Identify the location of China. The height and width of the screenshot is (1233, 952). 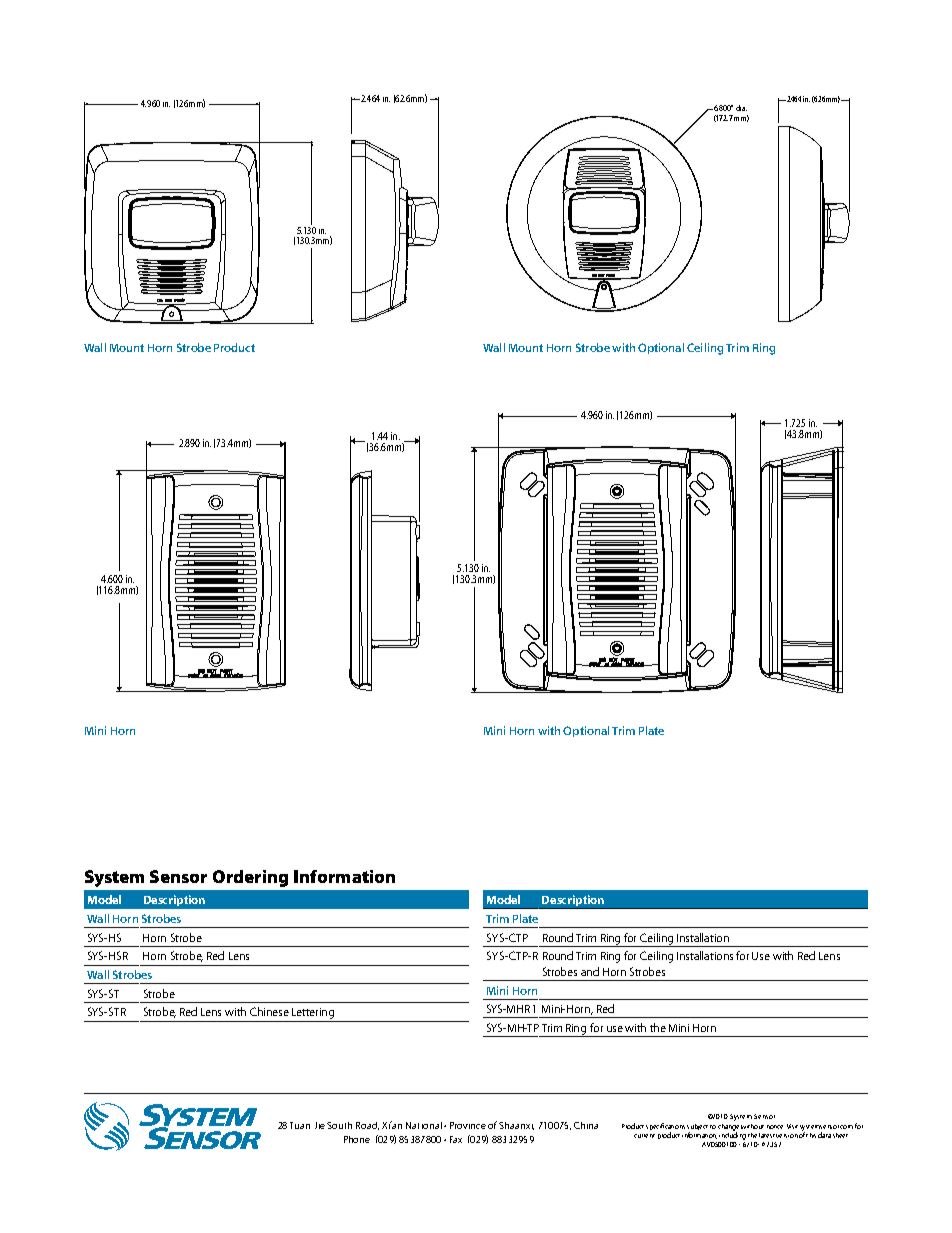
(586, 1125).
